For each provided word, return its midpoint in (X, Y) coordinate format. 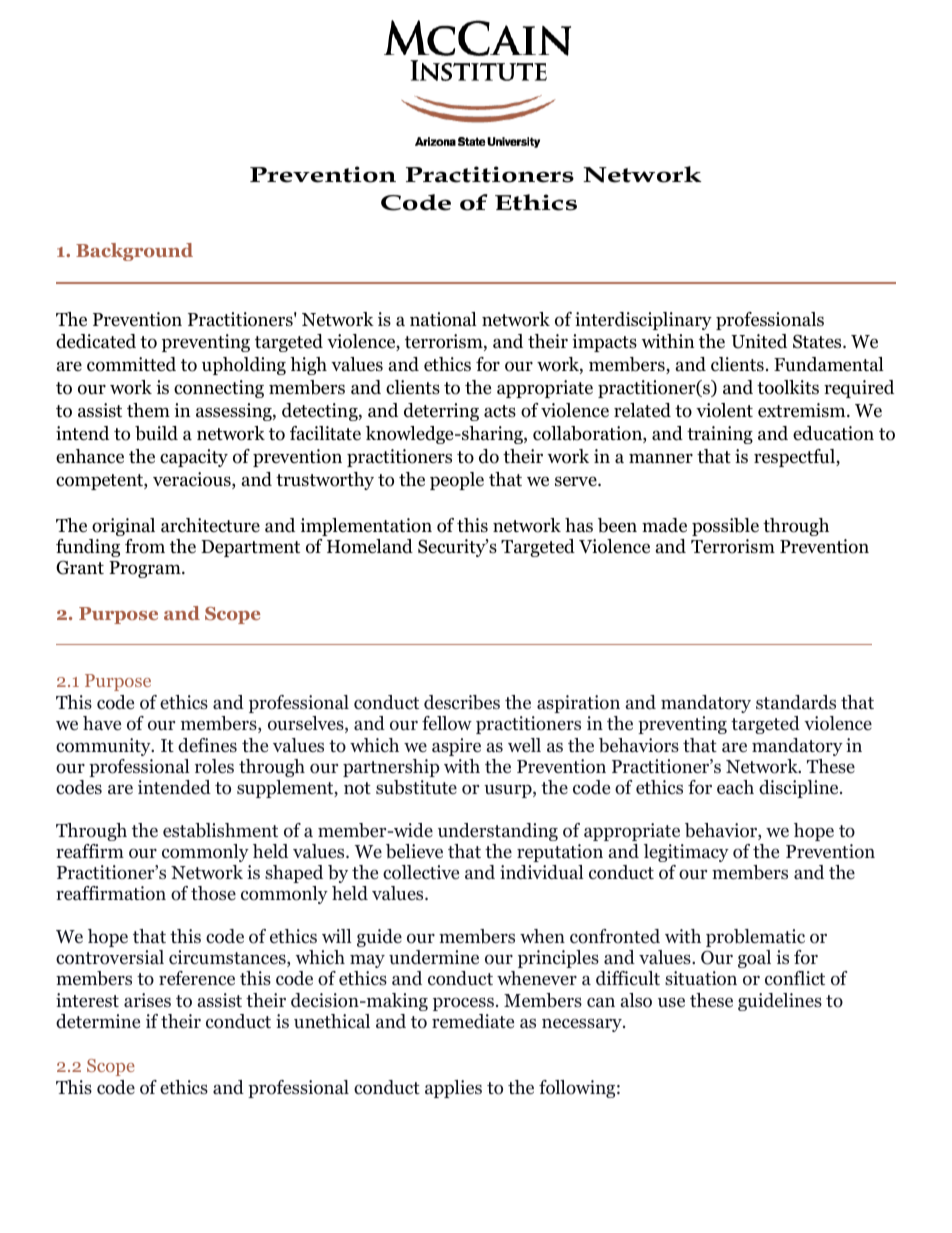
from (145, 546)
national (443, 319)
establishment (220, 830)
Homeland (370, 546)
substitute (416, 787)
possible (725, 527)
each (735, 787)
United (759, 341)
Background (134, 252)
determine (98, 1021)
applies (453, 1089)
